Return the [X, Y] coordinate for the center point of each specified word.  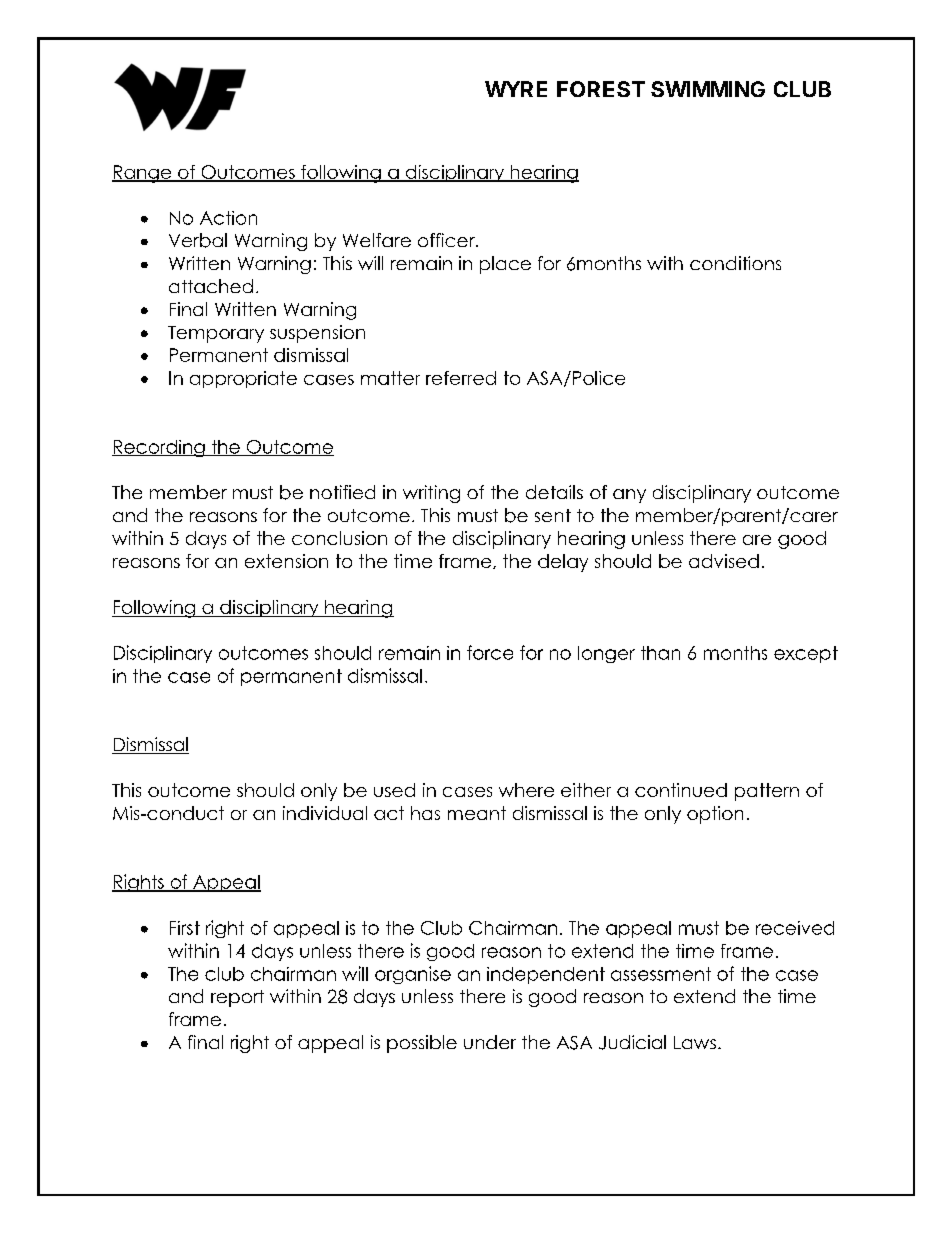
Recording [159, 448]
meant [477, 813]
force [490, 652]
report [237, 998]
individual [325, 813]
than [660, 653]
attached [211, 286]
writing [431, 494]
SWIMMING [708, 89]
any [629, 496]
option [715, 815]
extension [286, 561]
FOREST [601, 89]
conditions [735, 263]
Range [143, 174]
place [505, 265]
